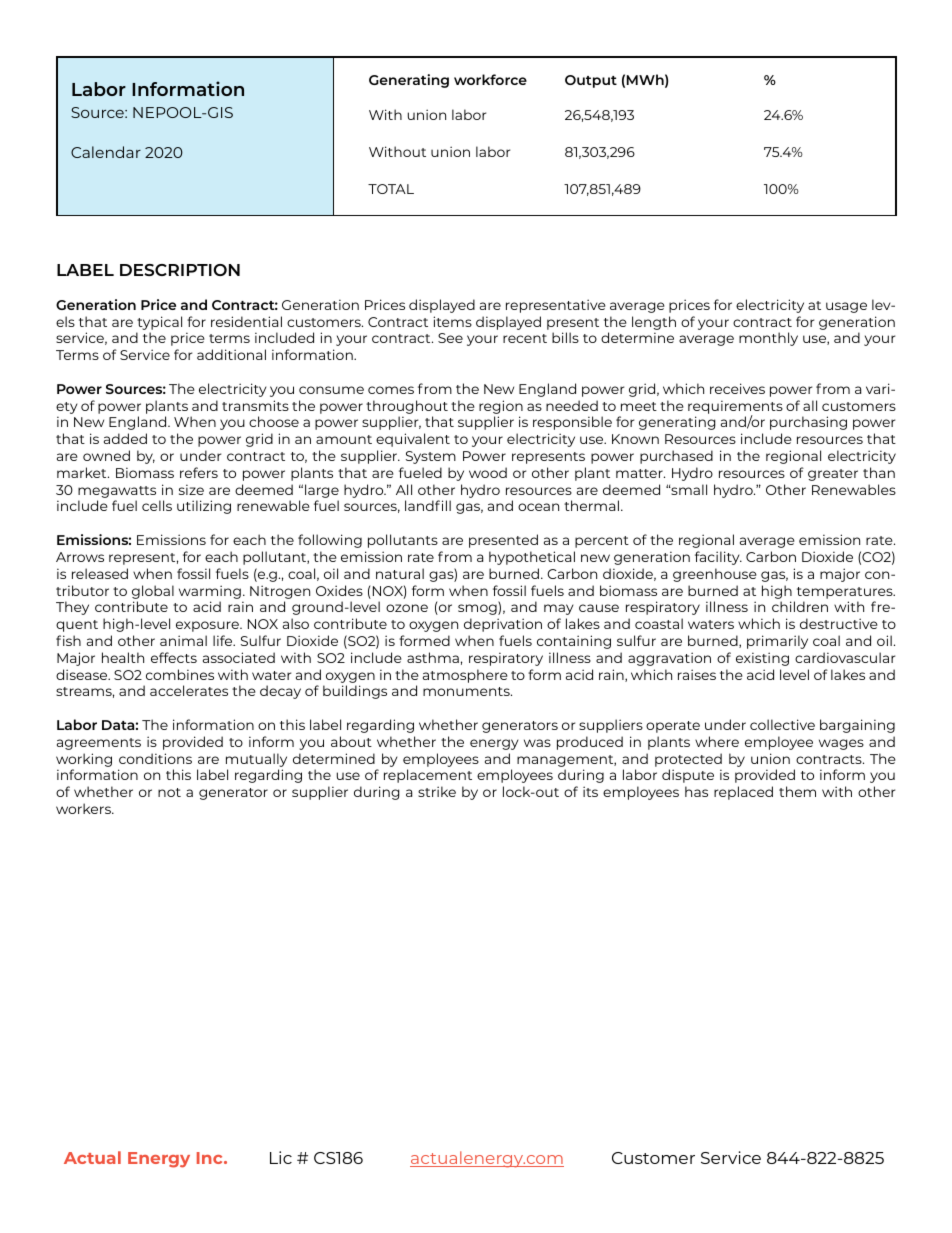  What do you see at coordinates (437, 791) in the screenshot?
I see `strike` at bounding box center [437, 791].
